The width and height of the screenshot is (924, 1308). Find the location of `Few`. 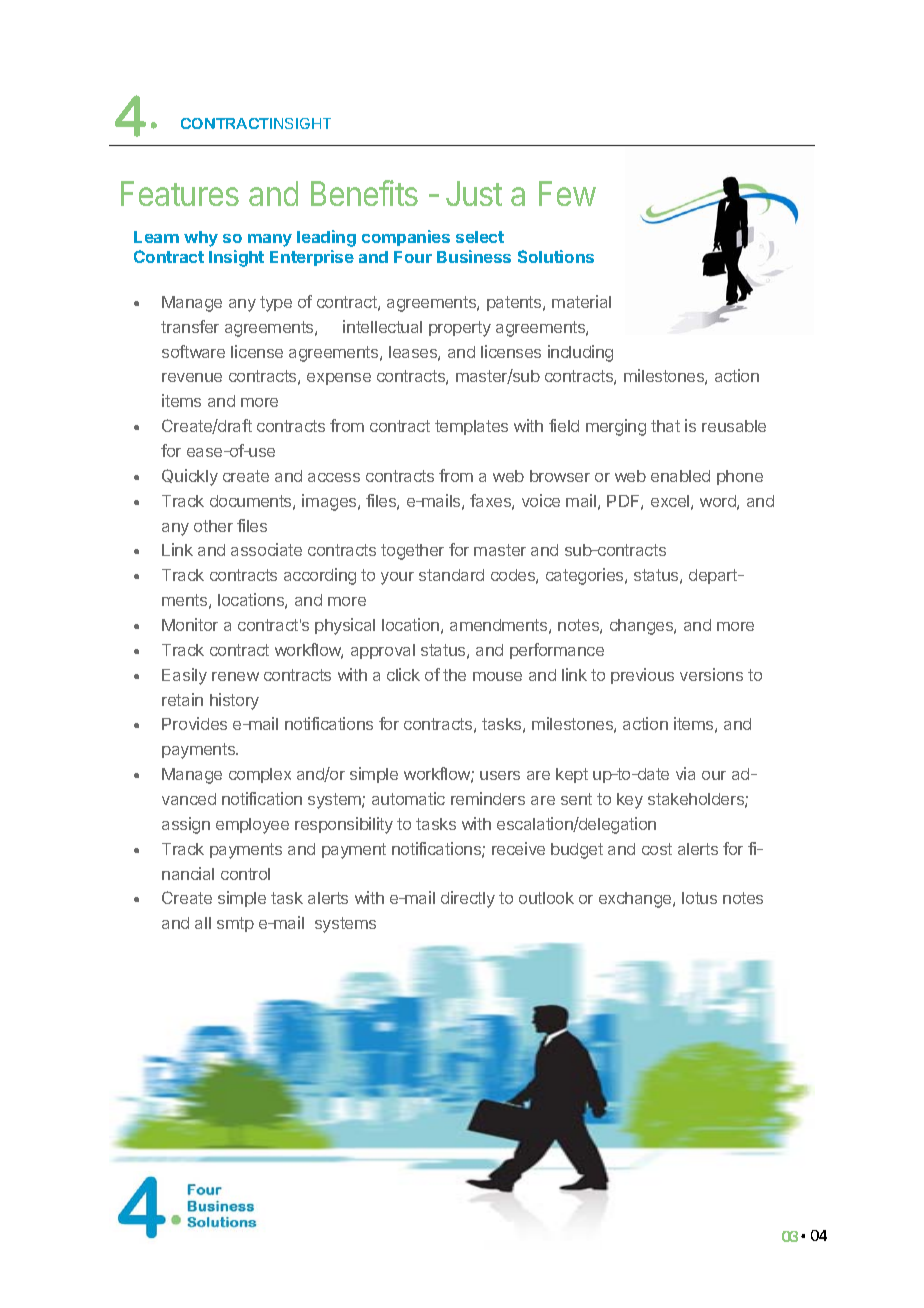

Few is located at coordinates (567, 193).
